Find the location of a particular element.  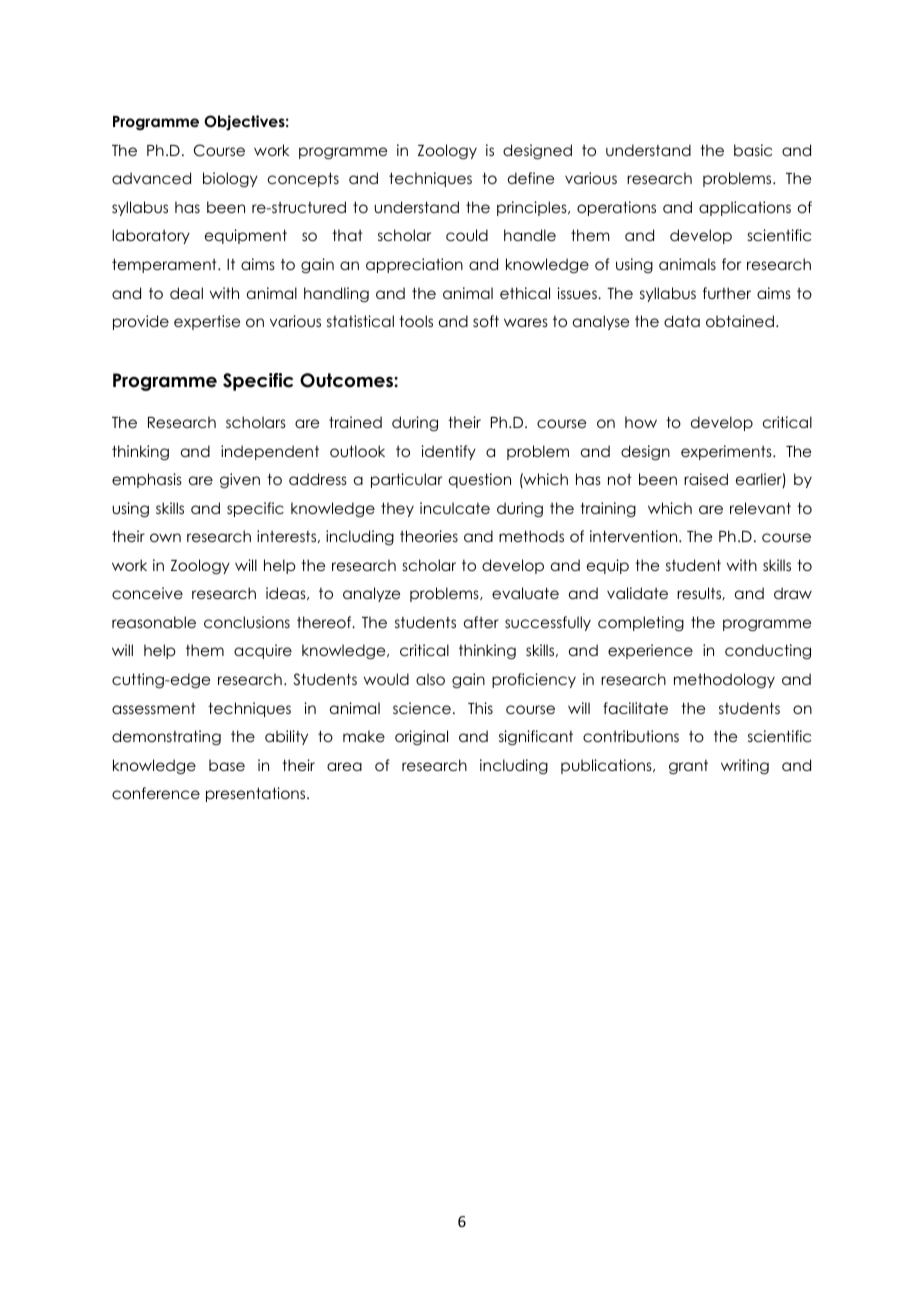

base is located at coordinates (227, 765).
